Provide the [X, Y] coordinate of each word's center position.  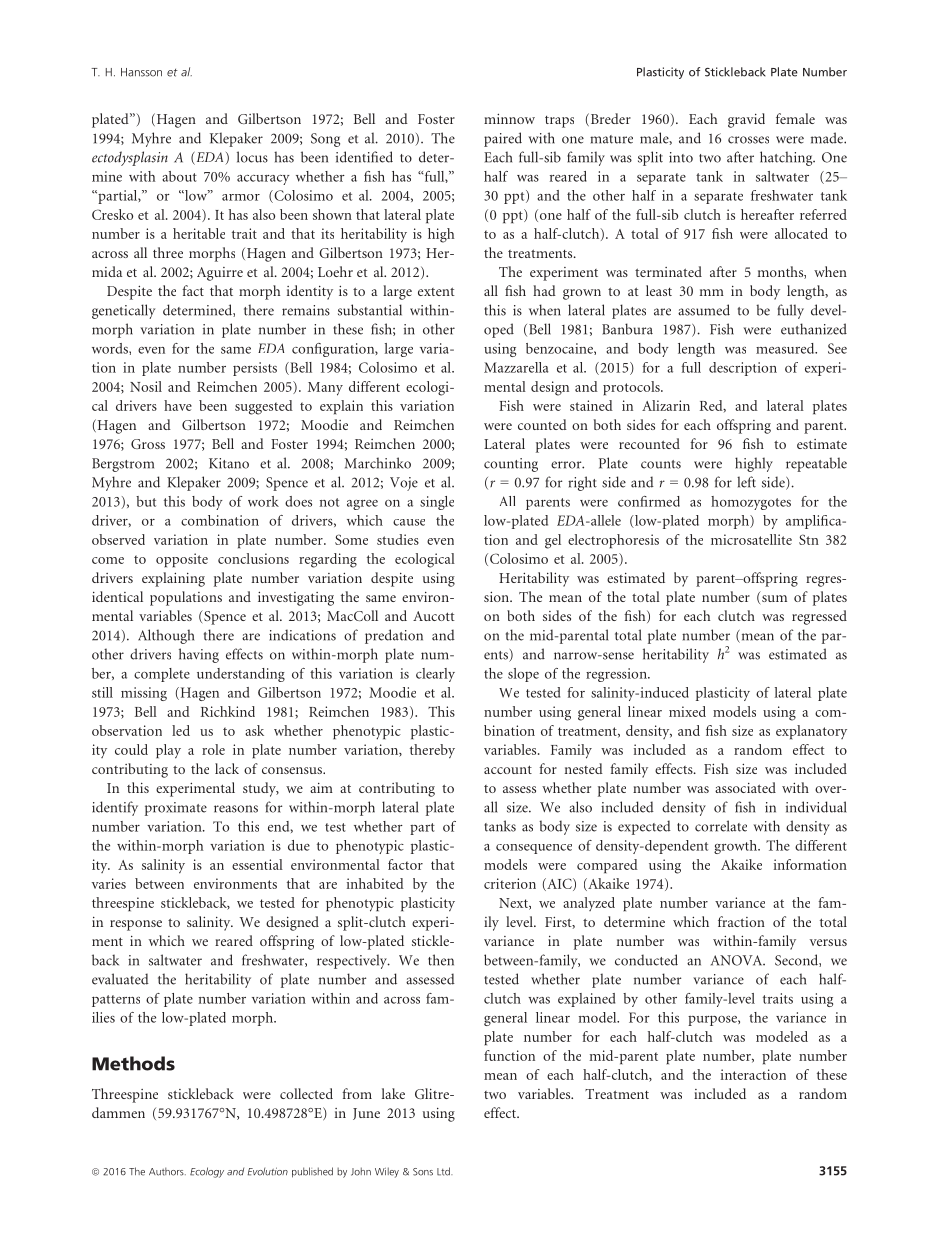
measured [786, 348]
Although [166, 636]
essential [257, 864]
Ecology [207, 1172]
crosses [748, 140]
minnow [509, 119]
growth [737, 847]
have [178, 405]
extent [436, 291]
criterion [510, 883]
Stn [809, 539]
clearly [435, 675]
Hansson [141, 72]
